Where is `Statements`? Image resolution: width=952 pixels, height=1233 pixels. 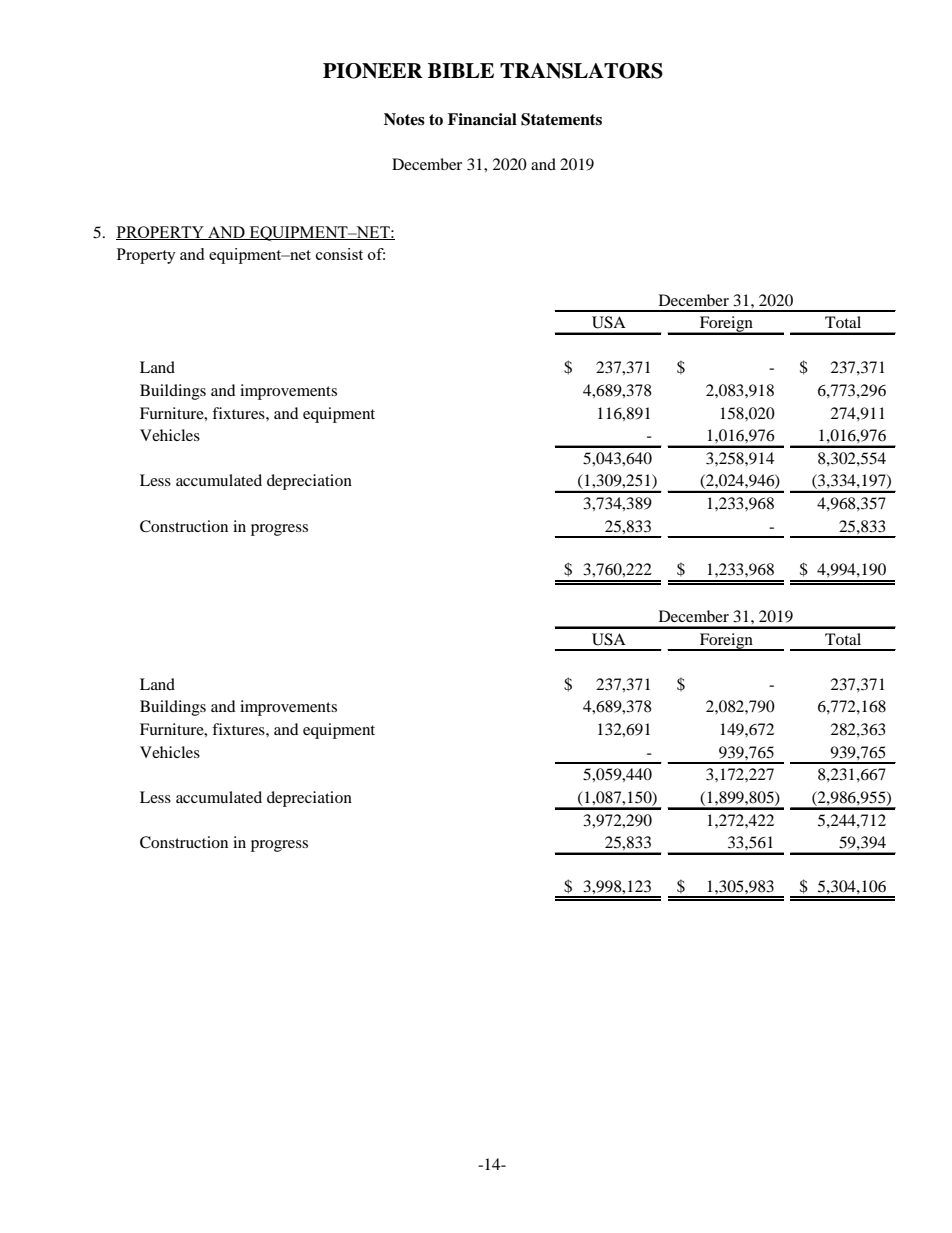
Statements is located at coordinates (561, 119).
